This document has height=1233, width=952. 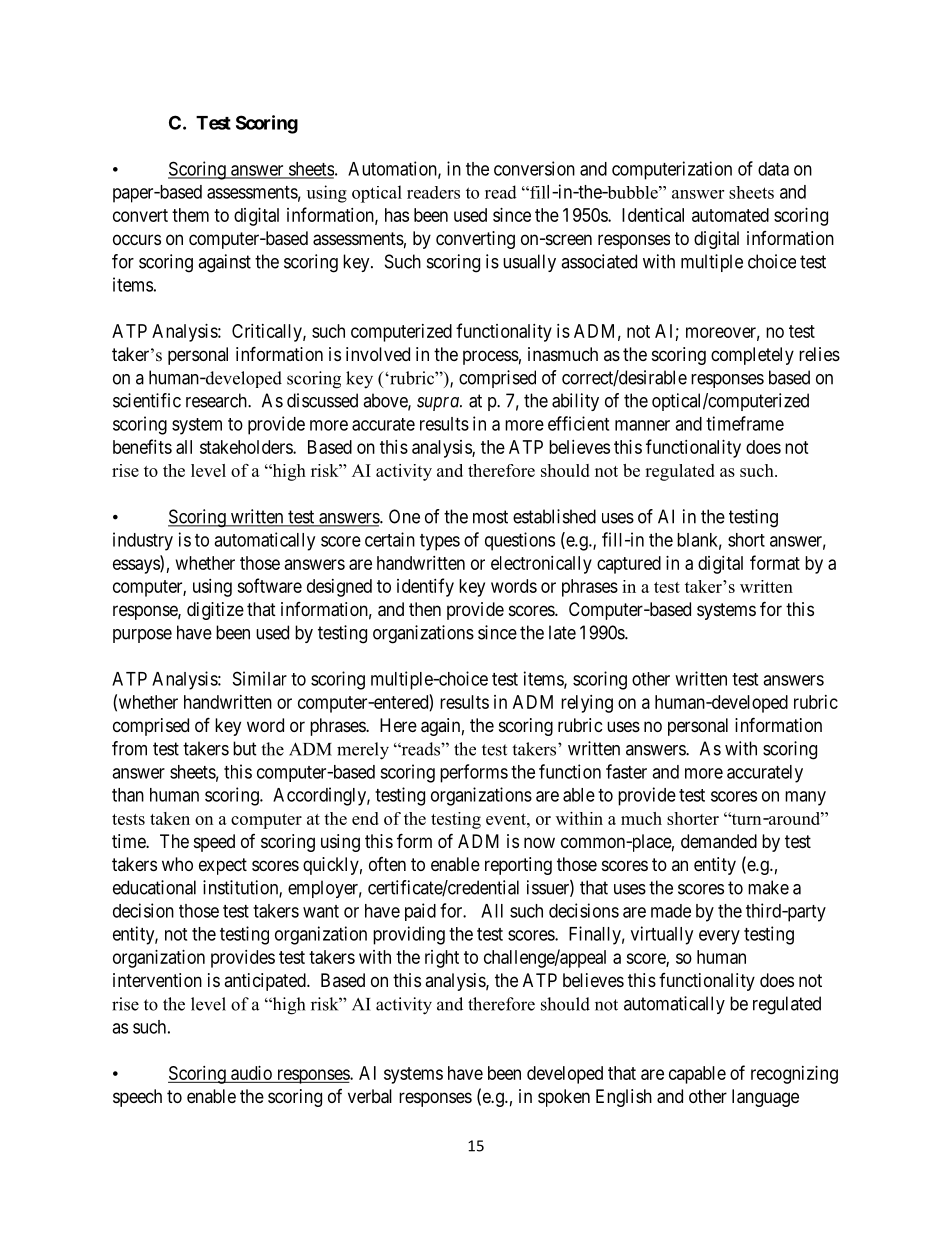 I want to click on many, so click(x=805, y=798).
